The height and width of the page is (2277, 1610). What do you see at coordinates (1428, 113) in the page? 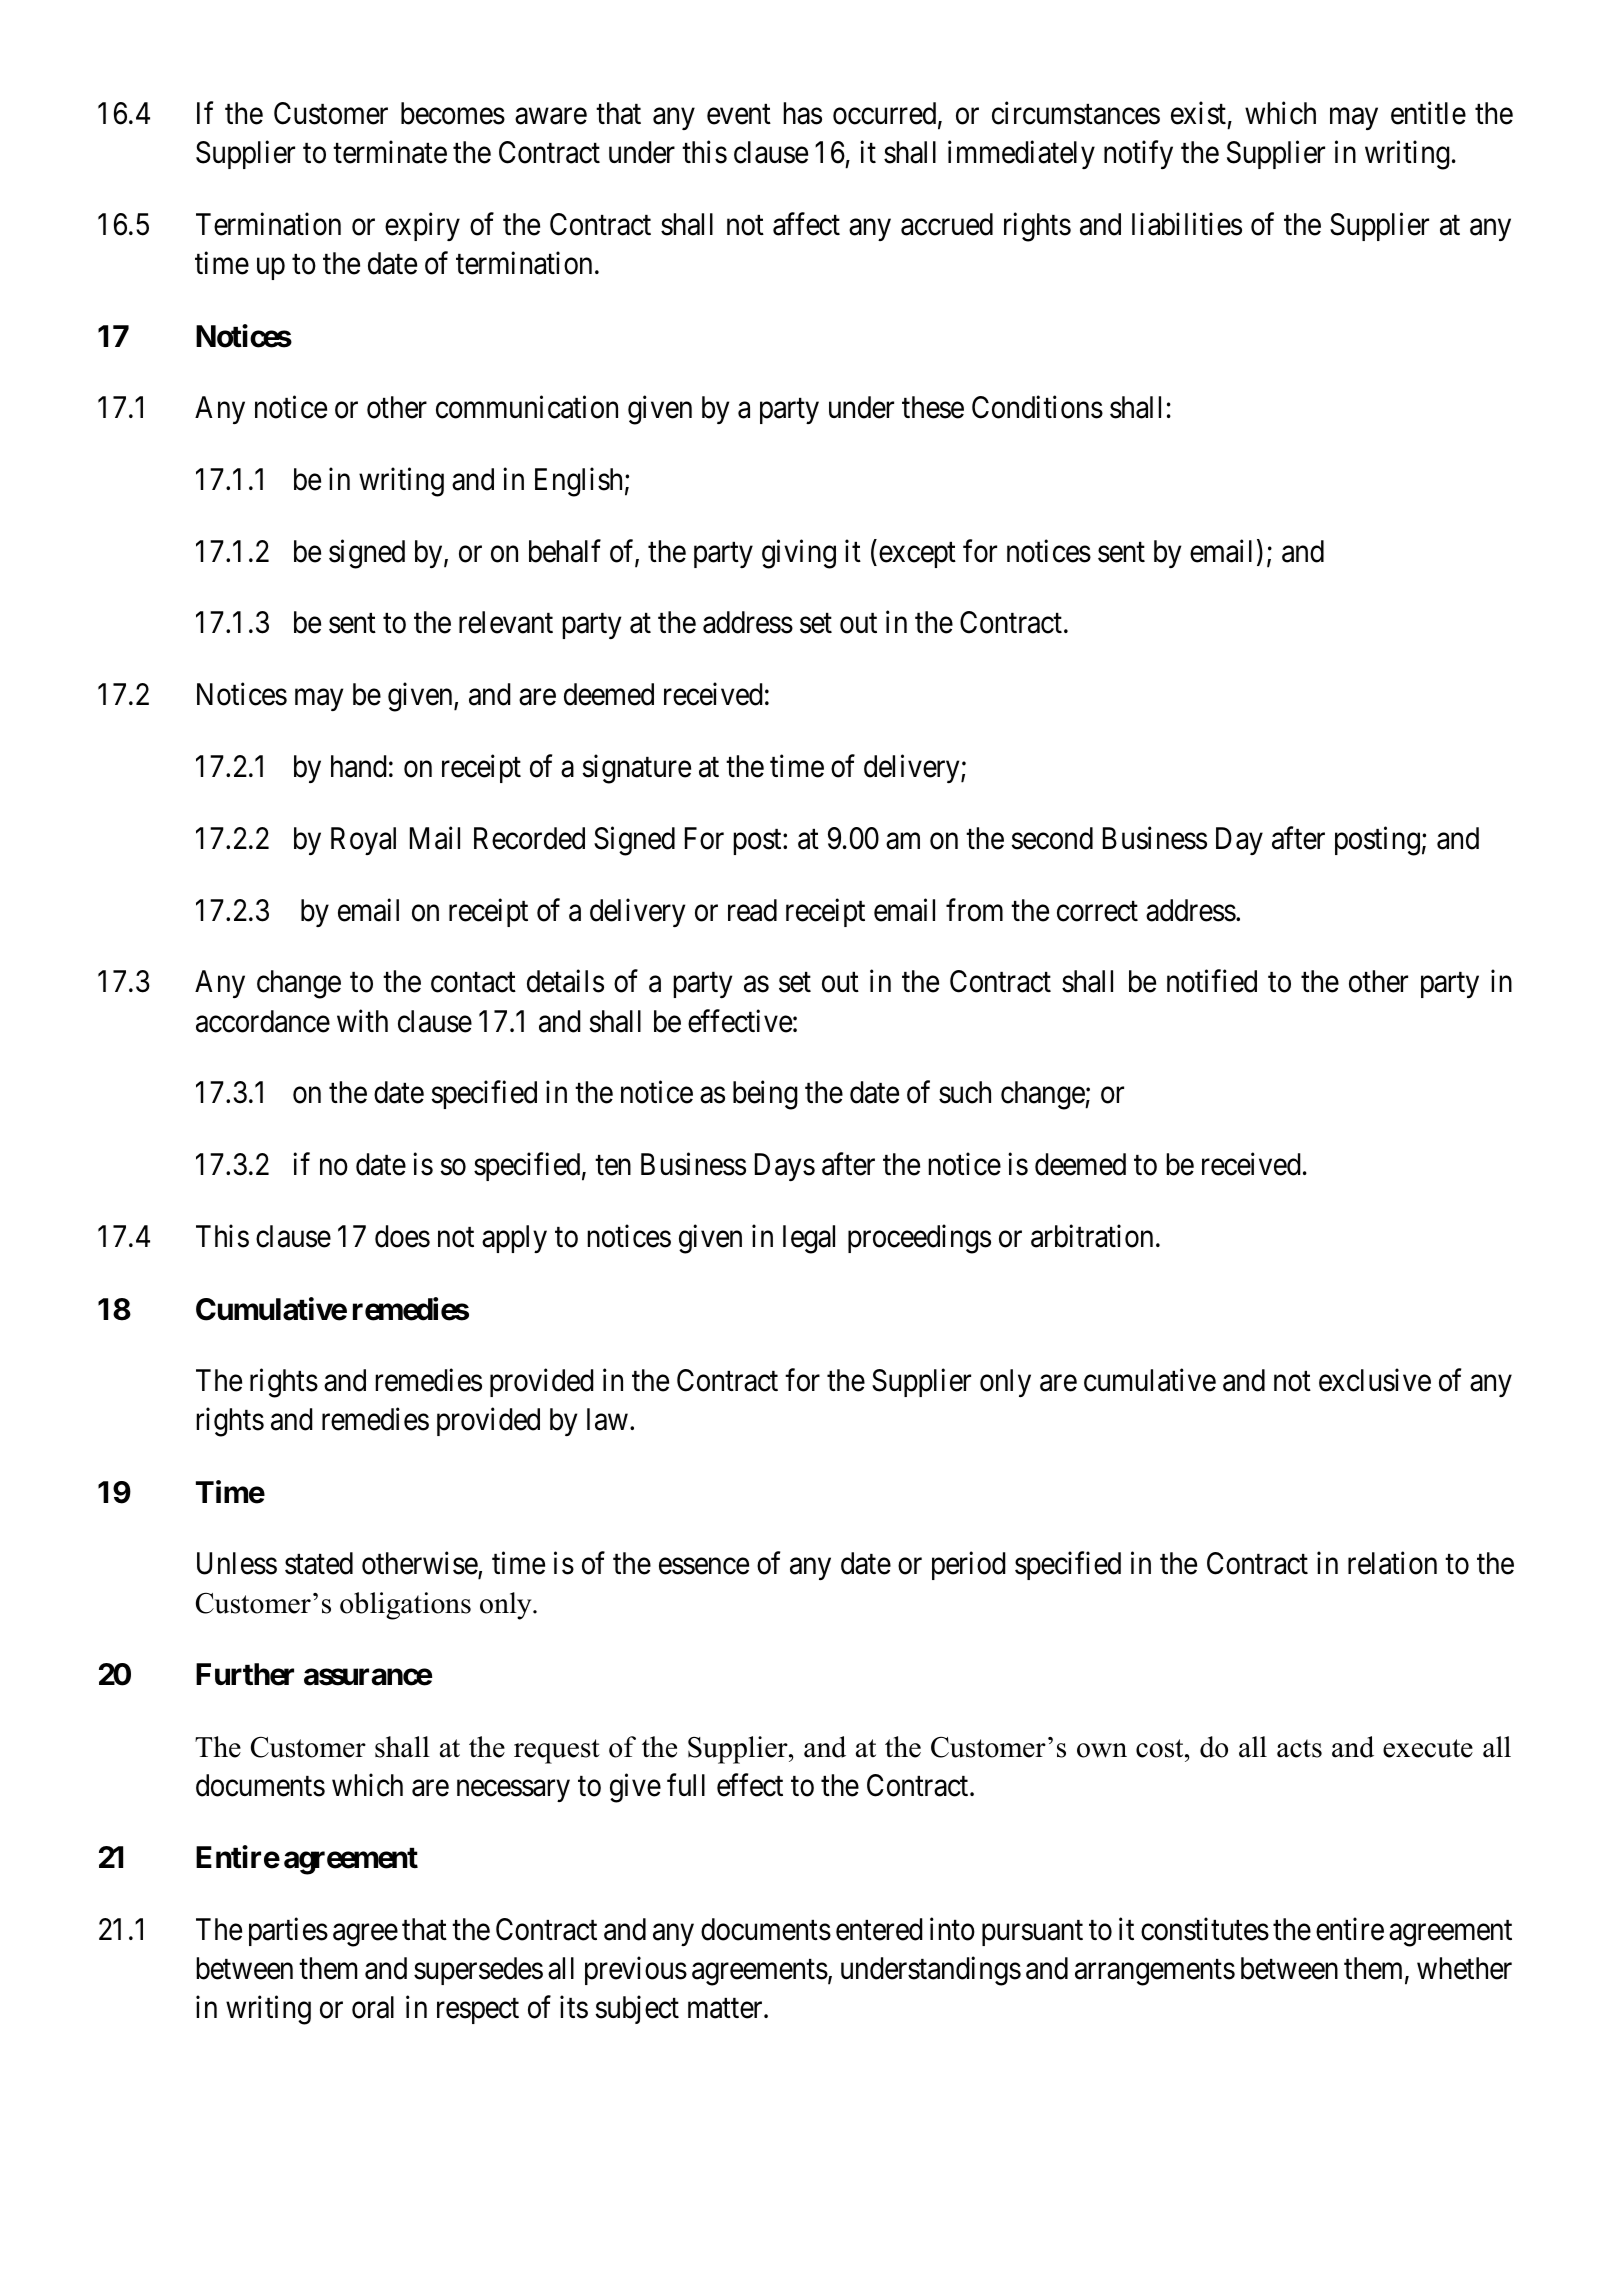
I see `entitle` at bounding box center [1428, 113].
